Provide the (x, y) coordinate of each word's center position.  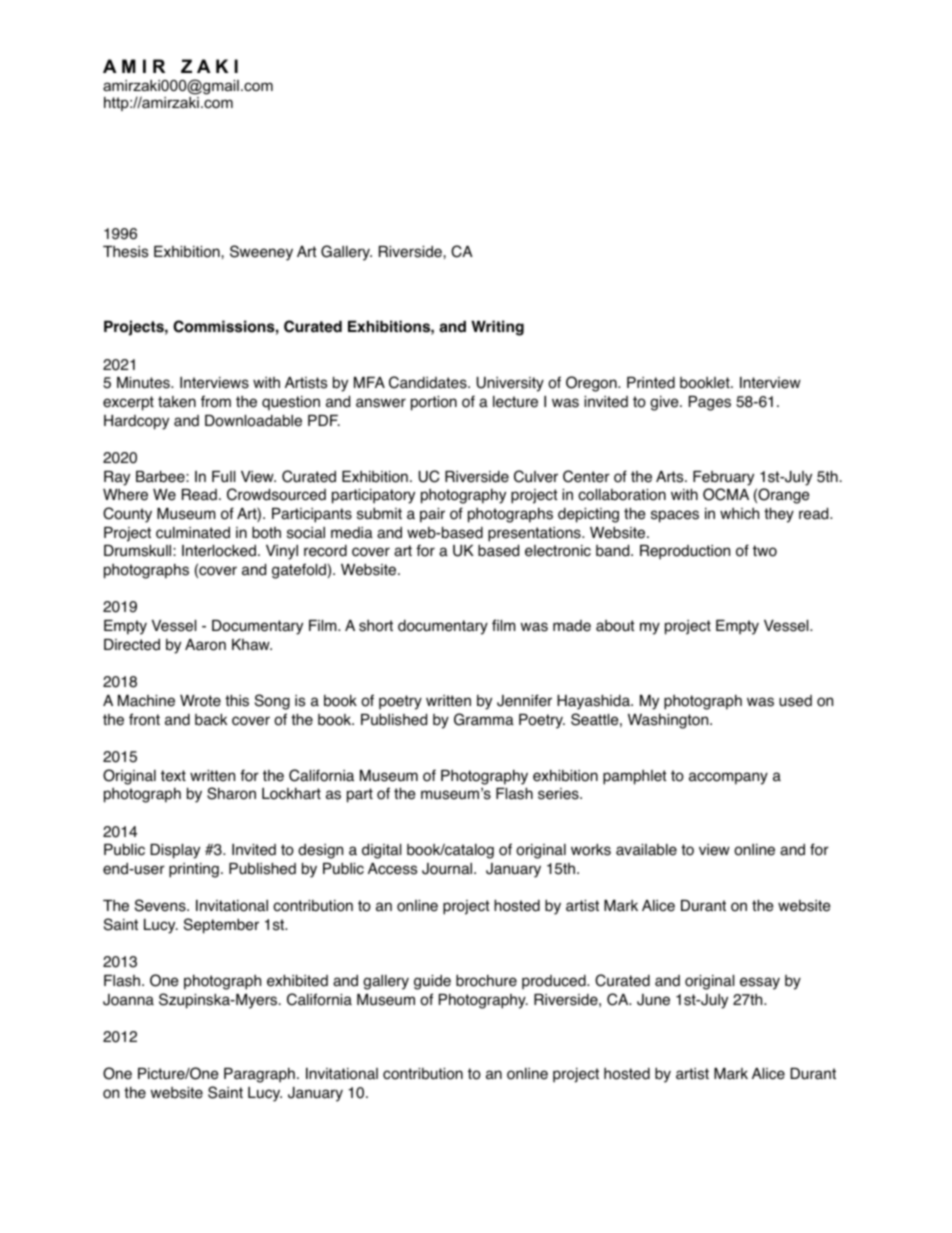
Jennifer (524, 700)
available (646, 850)
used (795, 701)
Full (223, 476)
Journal (448, 869)
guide (432, 982)
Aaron (205, 645)
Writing (497, 328)
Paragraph (259, 1075)
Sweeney (261, 253)
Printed (651, 383)
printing (194, 870)
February (723, 478)
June (653, 1000)
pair (432, 515)
